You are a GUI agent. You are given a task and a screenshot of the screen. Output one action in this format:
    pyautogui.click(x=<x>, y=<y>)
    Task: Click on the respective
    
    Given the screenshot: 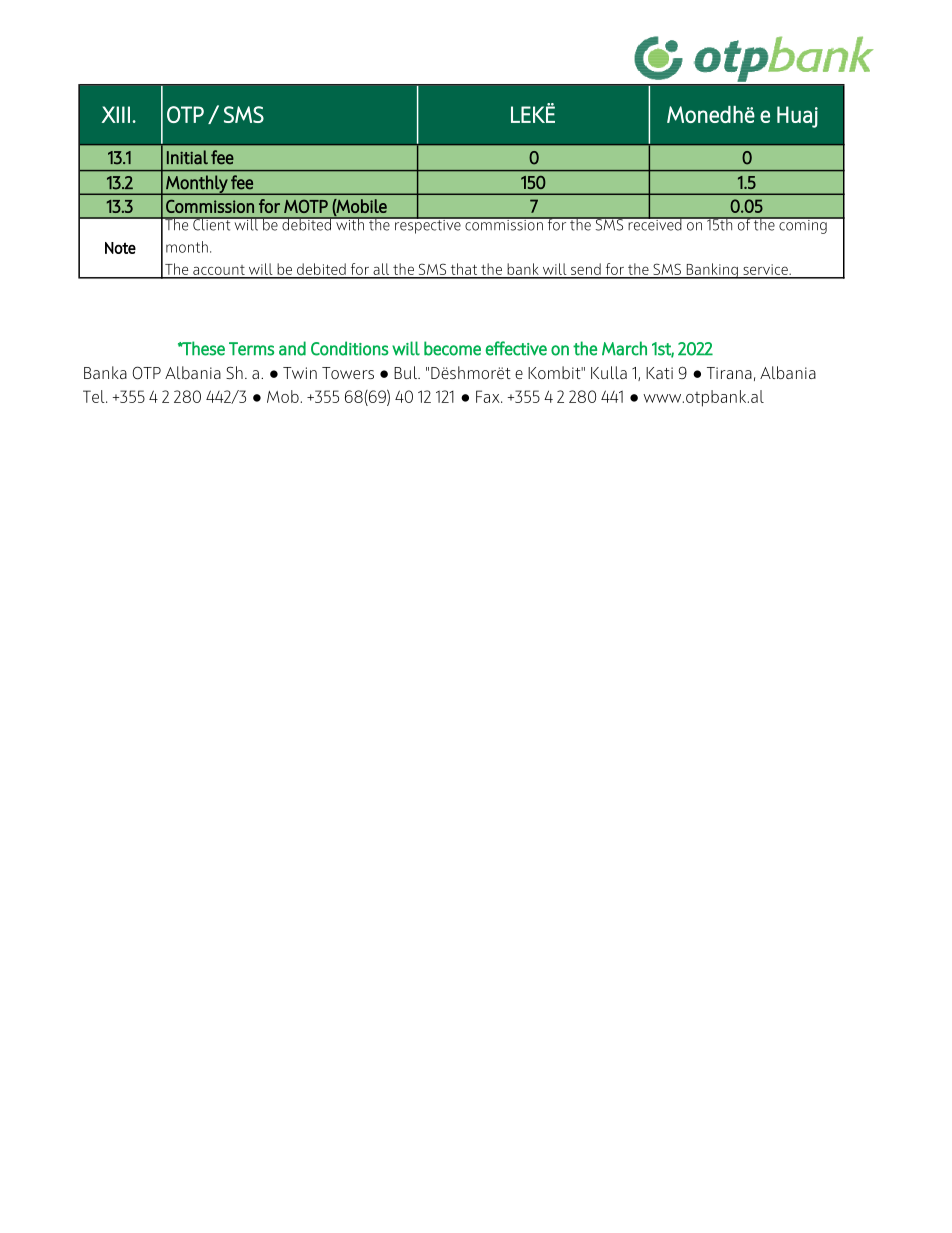 What is the action you would take?
    pyautogui.click(x=428, y=225)
